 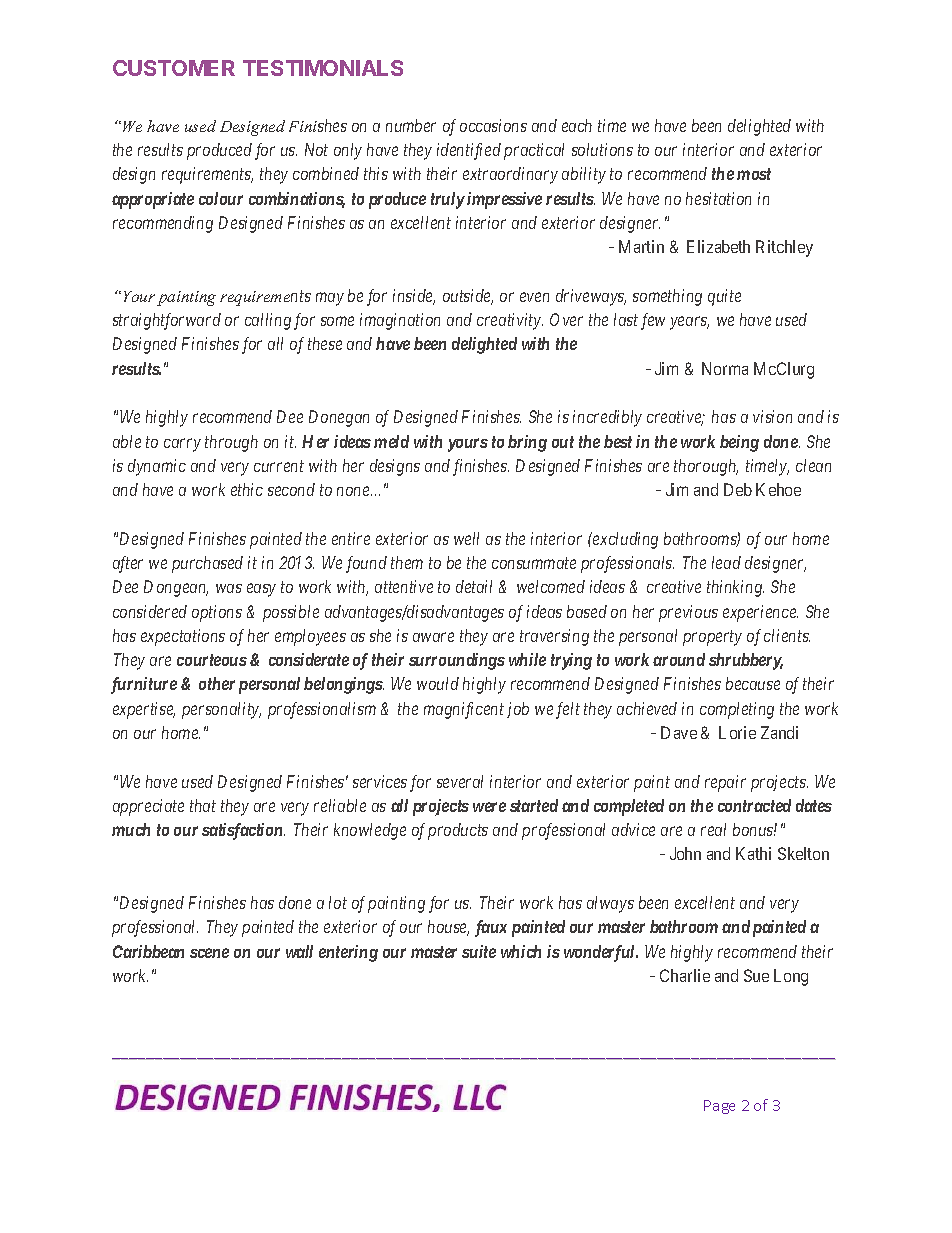 What do you see at coordinates (460, 781) in the page?
I see `several` at bounding box center [460, 781].
